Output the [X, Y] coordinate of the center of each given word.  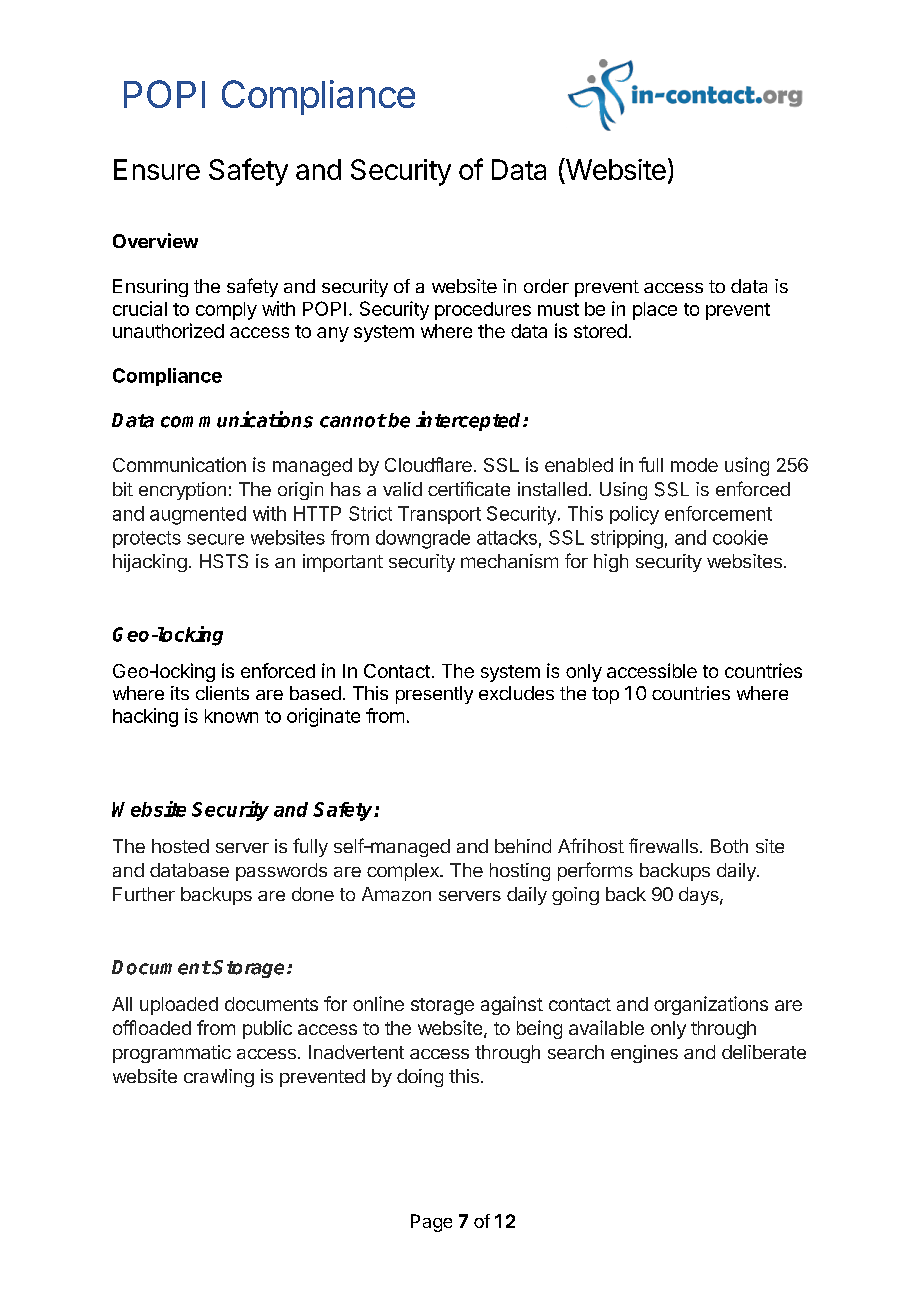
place [655, 311]
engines [644, 1054]
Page [431, 1223]
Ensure [157, 169]
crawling [219, 1078]
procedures [483, 311]
